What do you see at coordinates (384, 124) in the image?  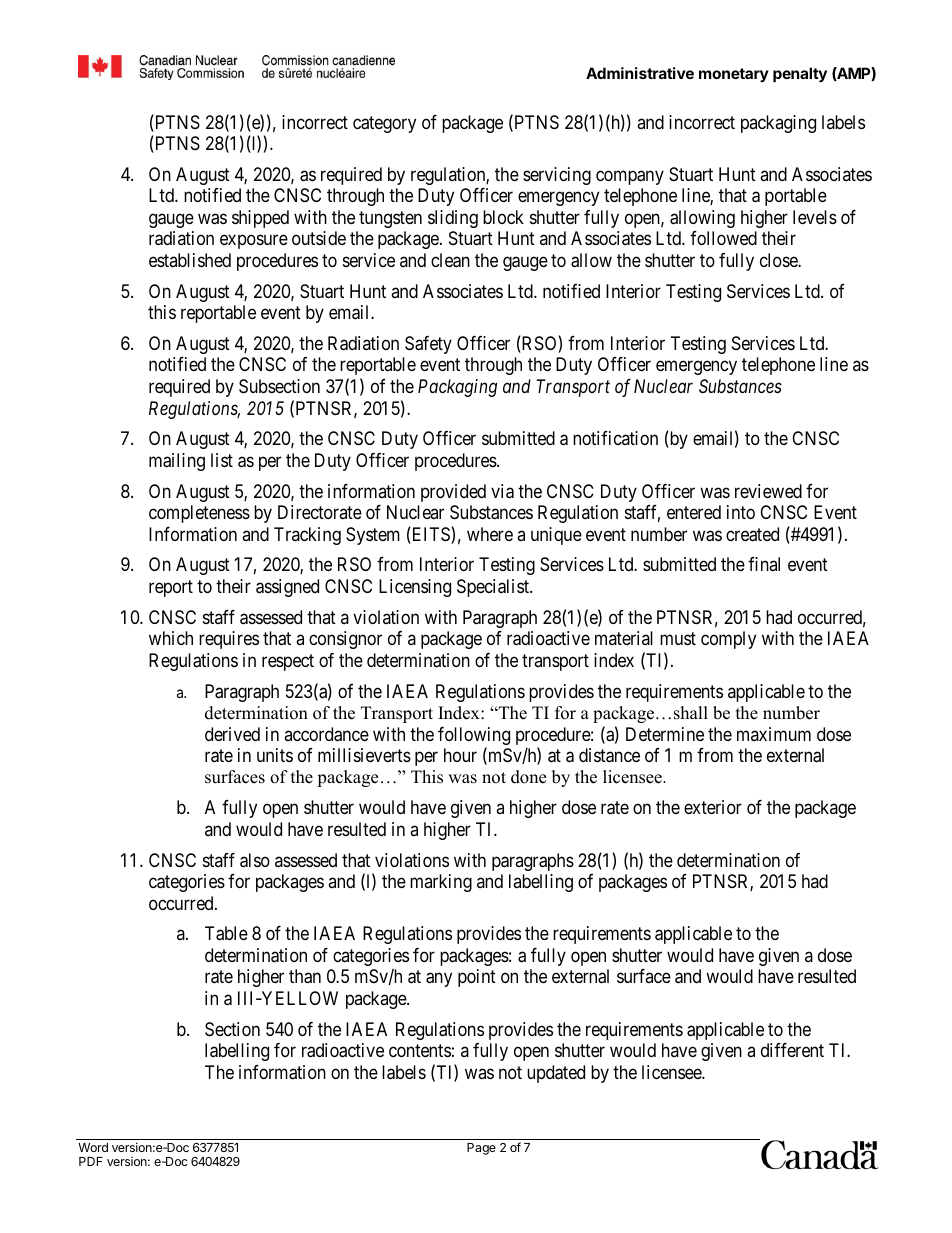 I see `category` at bounding box center [384, 124].
